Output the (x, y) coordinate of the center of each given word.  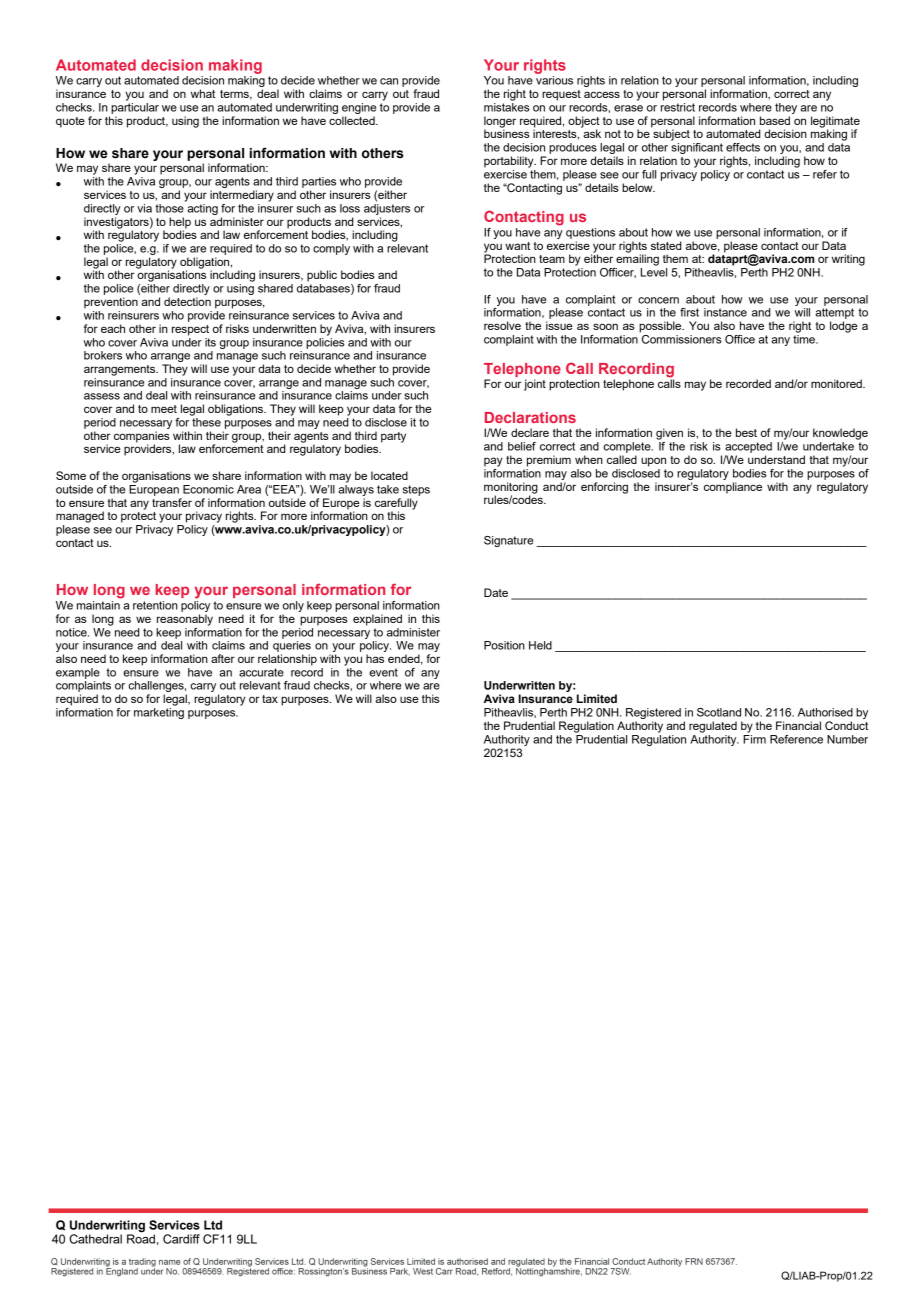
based (775, 120)
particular (135, 107)
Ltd (213, 1225)
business (507, 132)
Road (141, 1238)
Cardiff (181, 1239)
